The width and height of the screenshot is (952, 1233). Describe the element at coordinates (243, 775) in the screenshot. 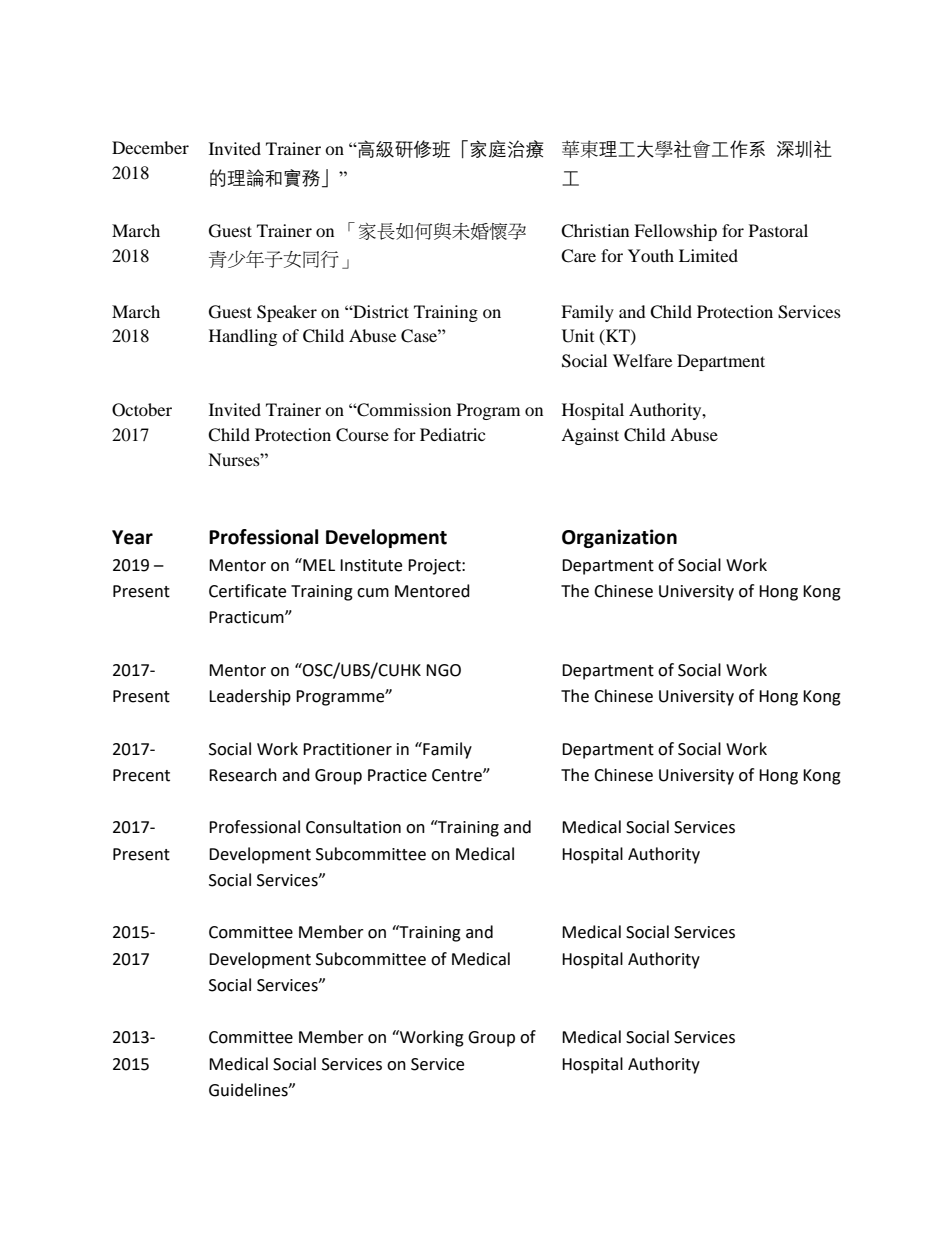

I see `Research` at that location.
